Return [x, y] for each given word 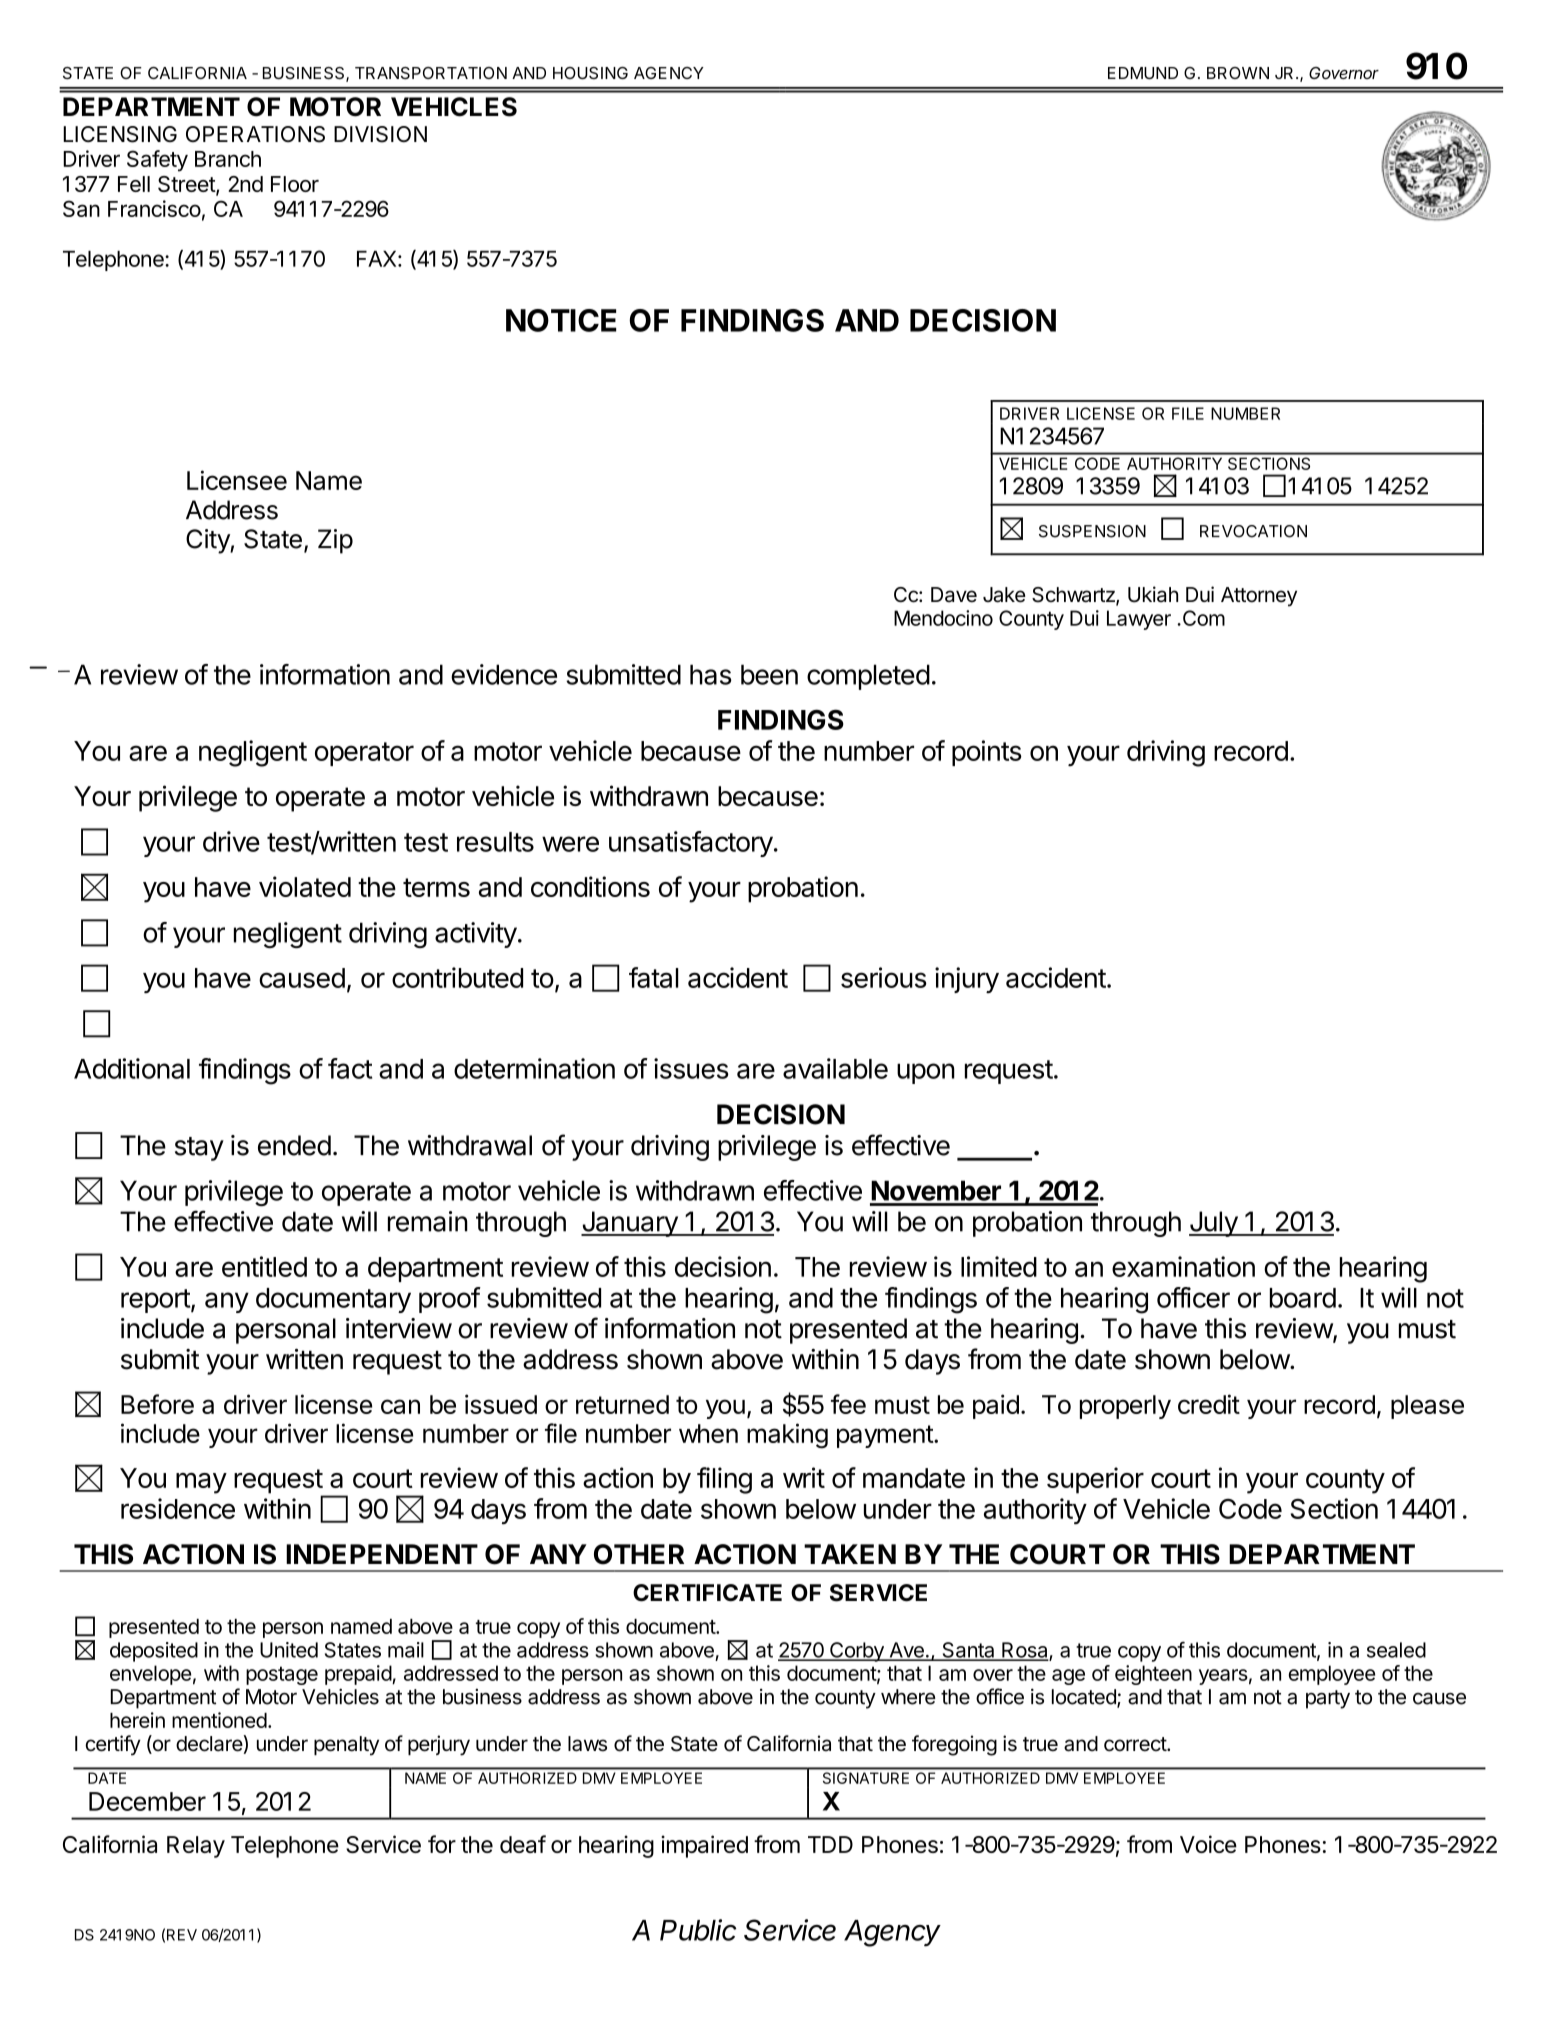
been [769, 674]
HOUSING [590, 73]
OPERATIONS [255, 134]
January [630, 1224]
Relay [196, 1847]
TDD [830, 1844]
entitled [264, 1266]
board [1303, 1298]
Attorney [1259, 597]
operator [364, 754]
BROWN [1238, 73]
